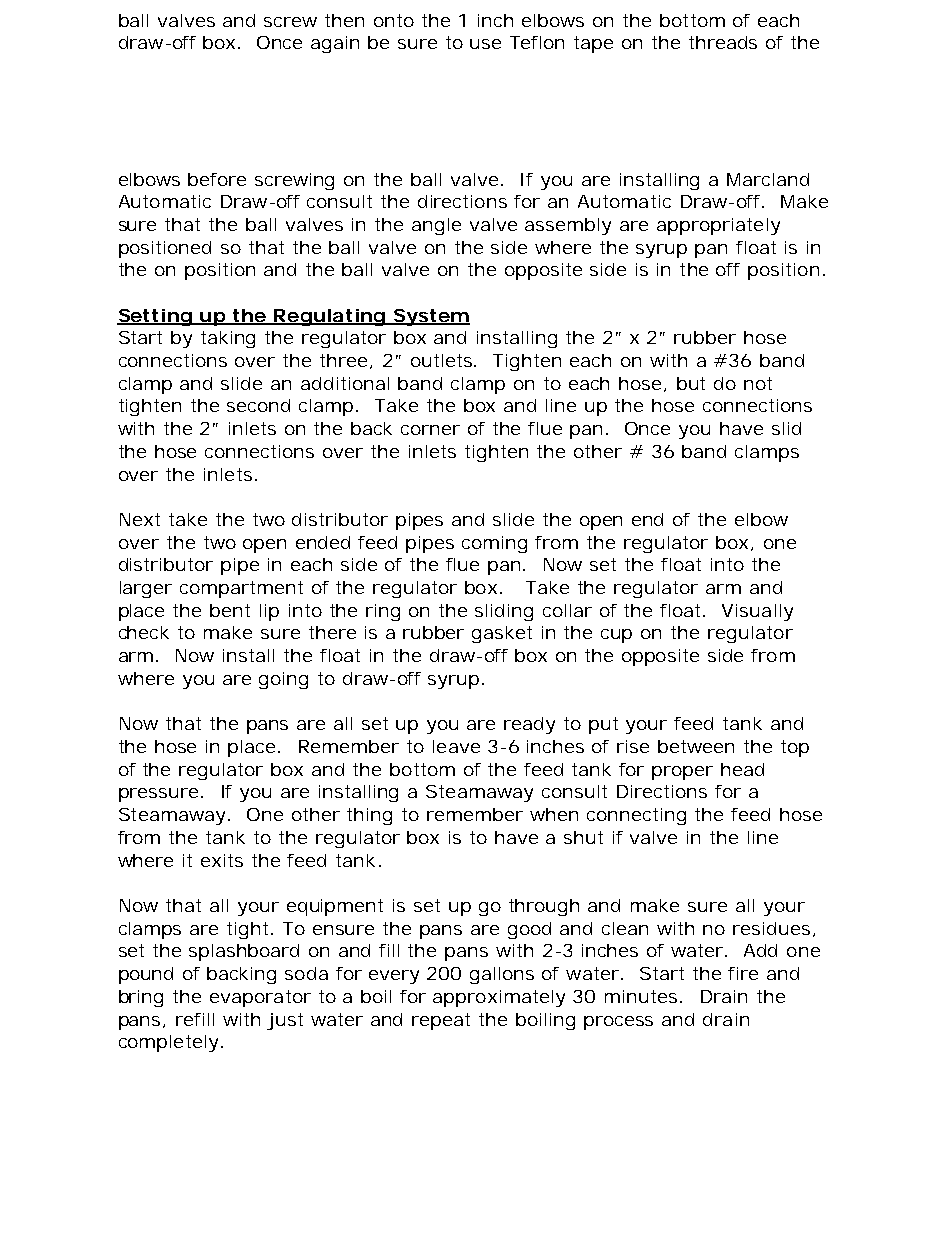 The image size is (952, 1233). I want to click on taking, so click(228, 339).
